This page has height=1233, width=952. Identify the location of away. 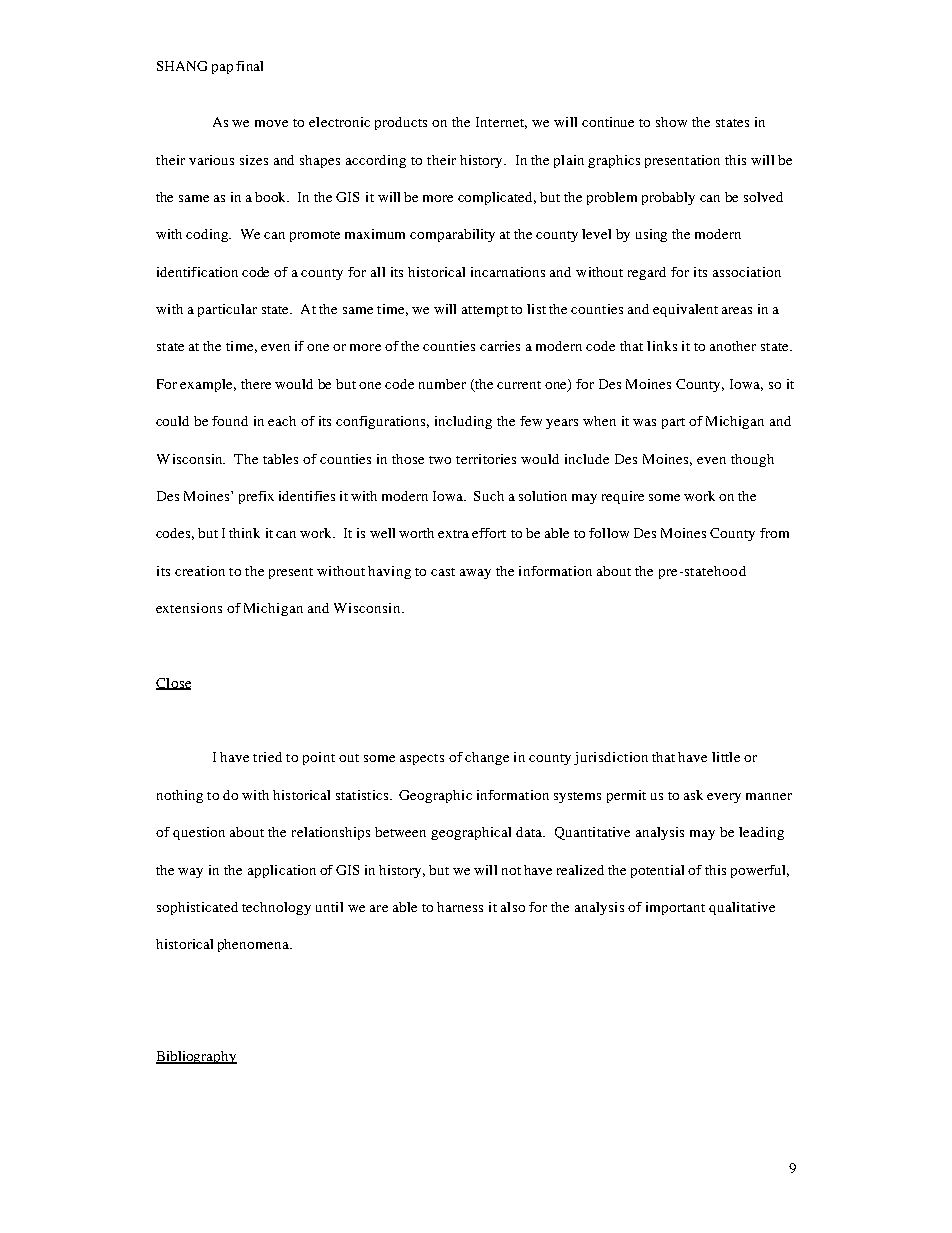
(475, 574).
